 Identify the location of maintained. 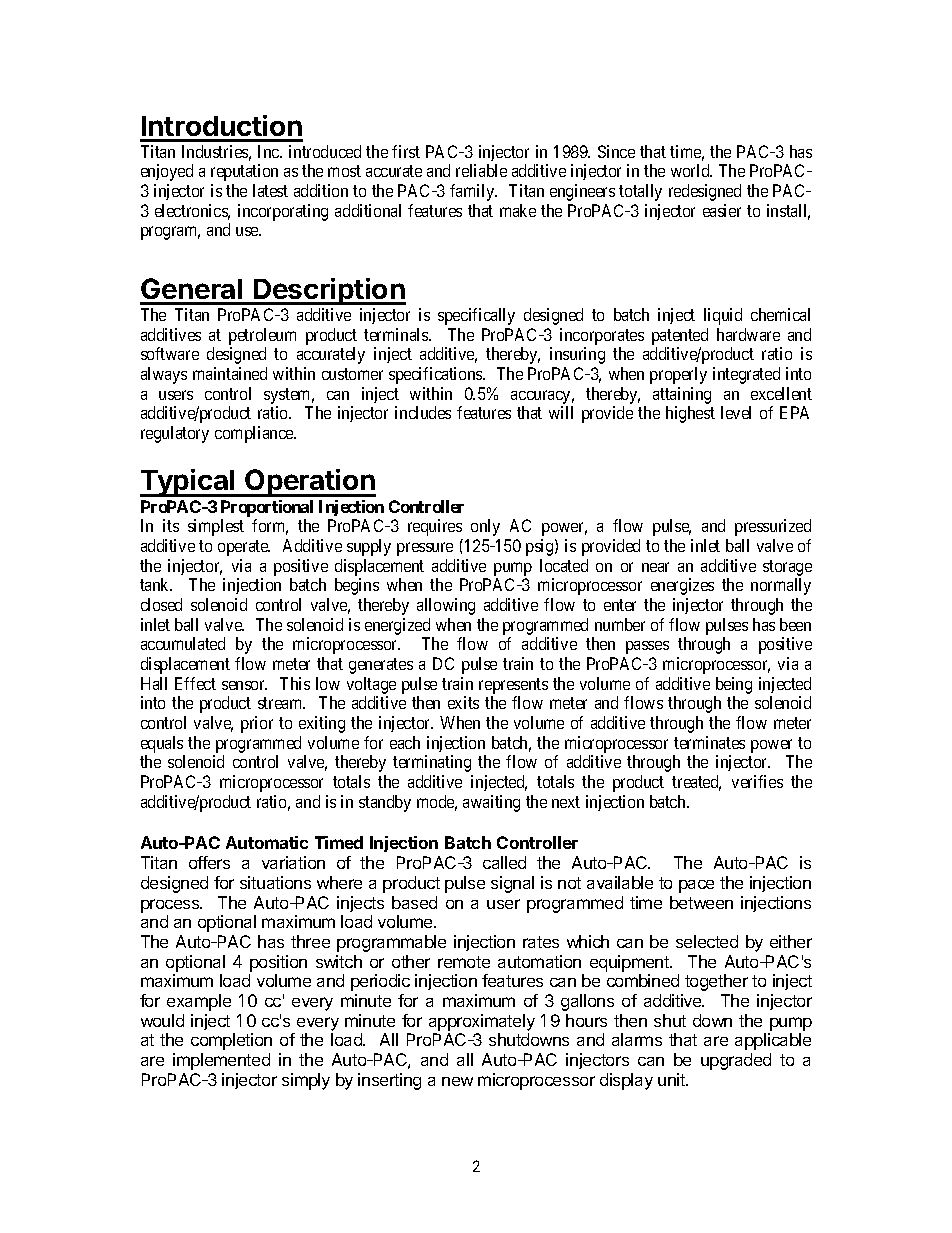
(230, 373).
